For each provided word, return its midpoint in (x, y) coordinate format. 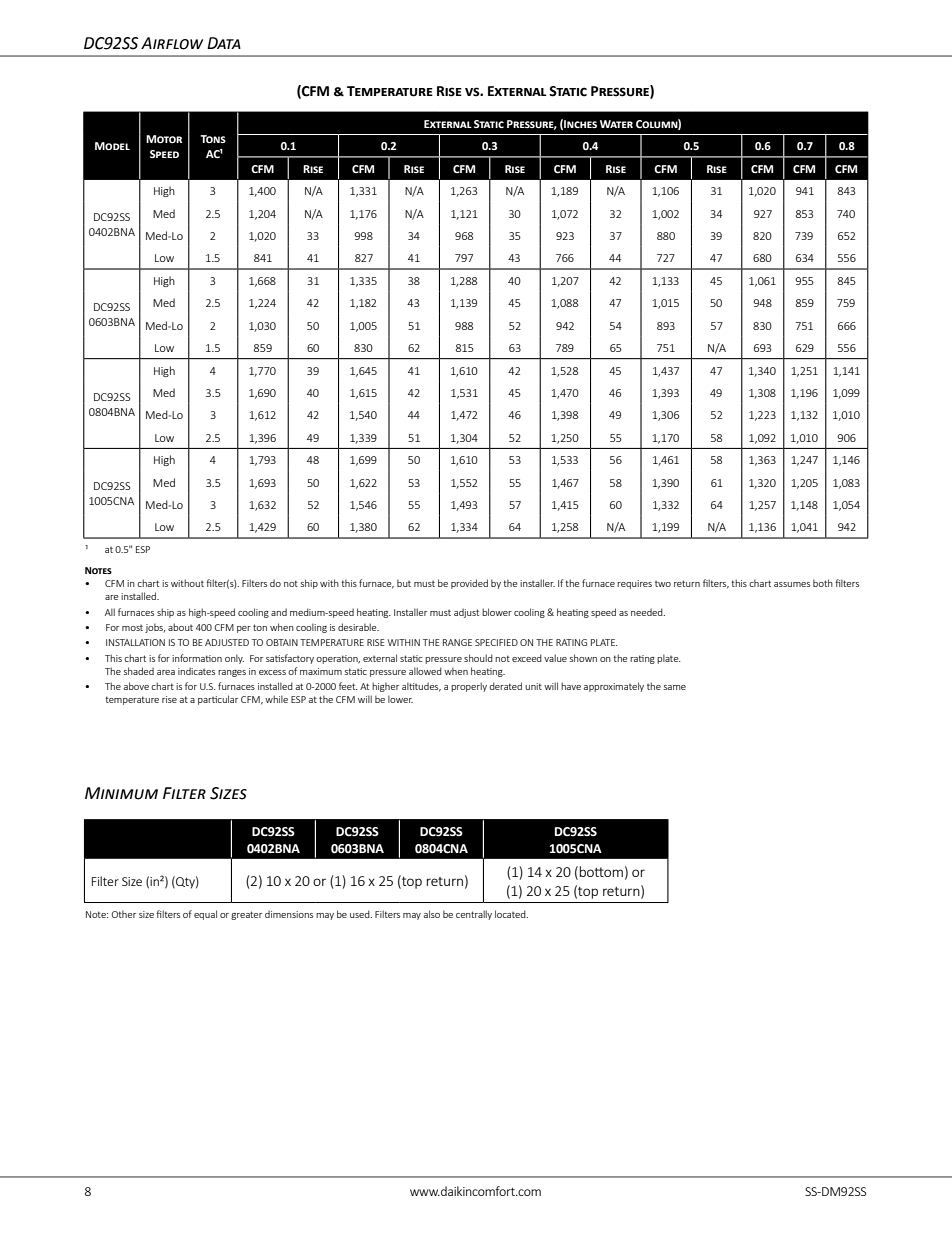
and (279, 612)
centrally (474, 915)
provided (469, 584)
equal (205, 915)
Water (616, 124)
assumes (792, 584)
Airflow (172, 43)
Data (224, 43)
